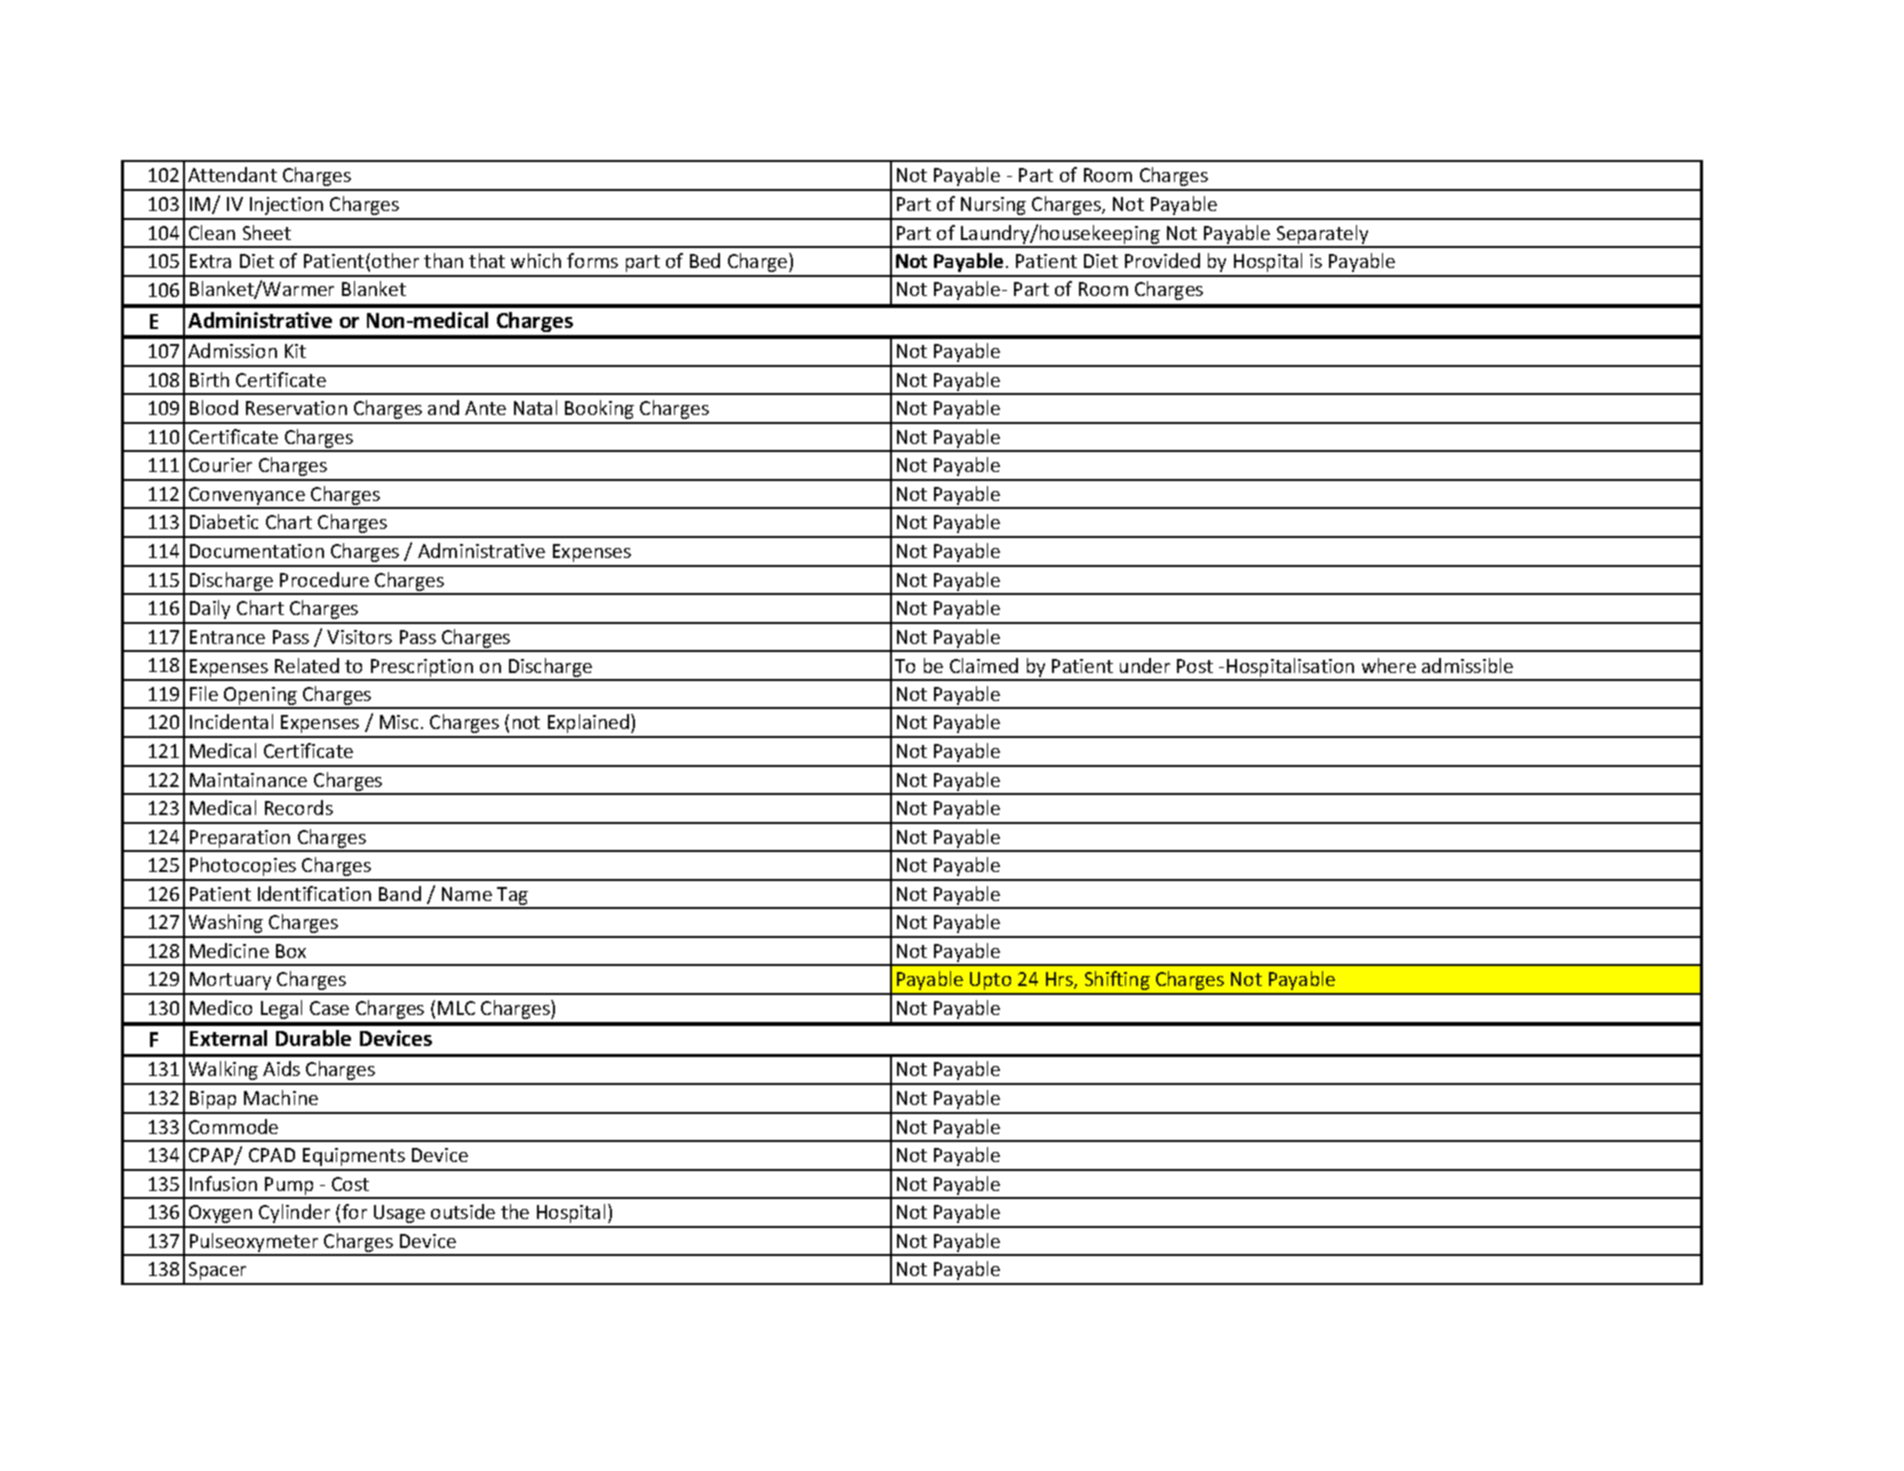 The height and width of the page is (1471, 1904). I want to click on Natal, so click(535, 407).
